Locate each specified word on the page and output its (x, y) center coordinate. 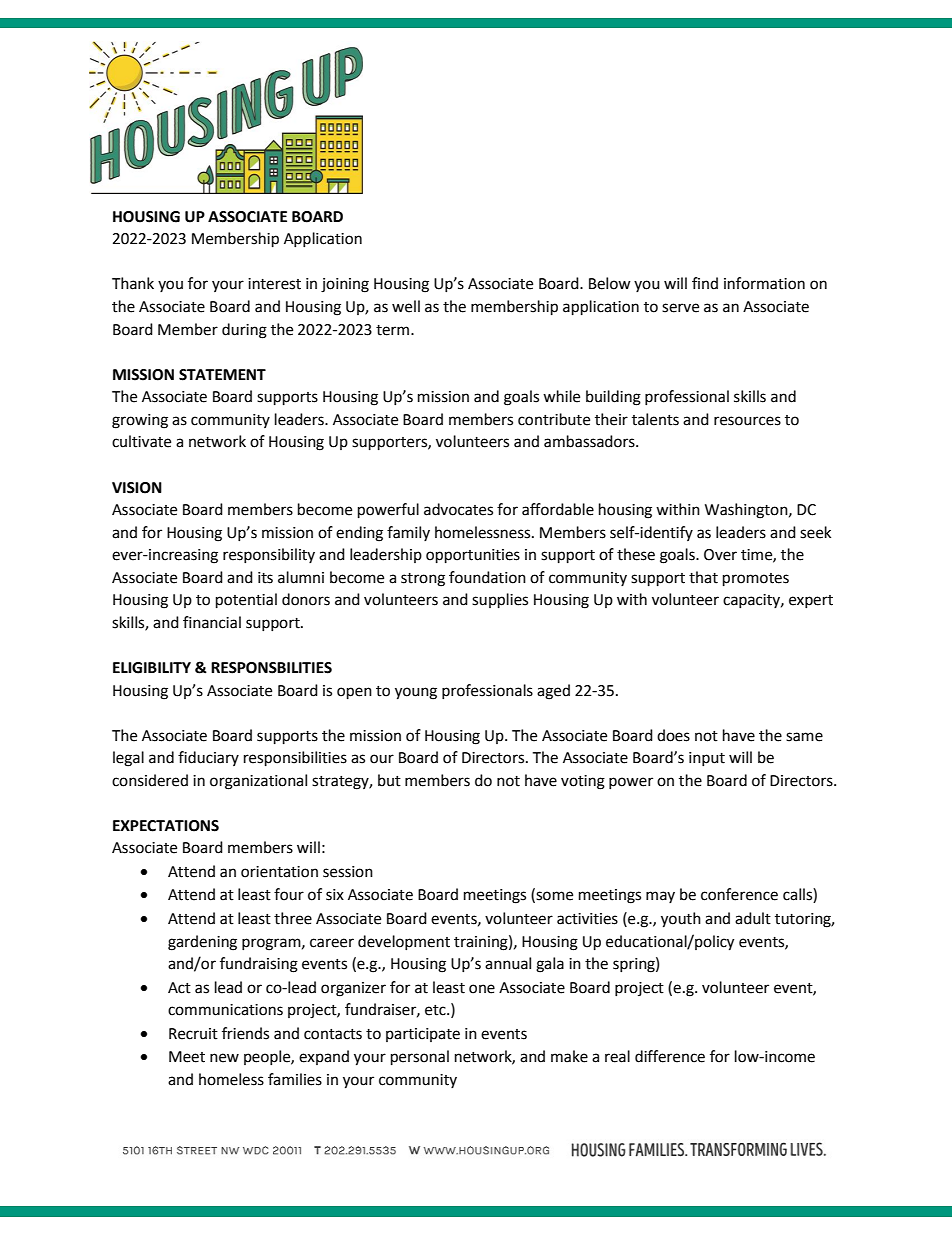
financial (212, 622)
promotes (756, 580)
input (707, 759)
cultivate (141, 441)
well (406, 306)
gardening (202, 943)
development (404, 942)
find (705, 283)
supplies (500, 601)
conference (739, 894)
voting (583, 782)
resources (747, 421)
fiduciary (208, 758)
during (244, 331)
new (224, 1058)
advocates (458, 509)
